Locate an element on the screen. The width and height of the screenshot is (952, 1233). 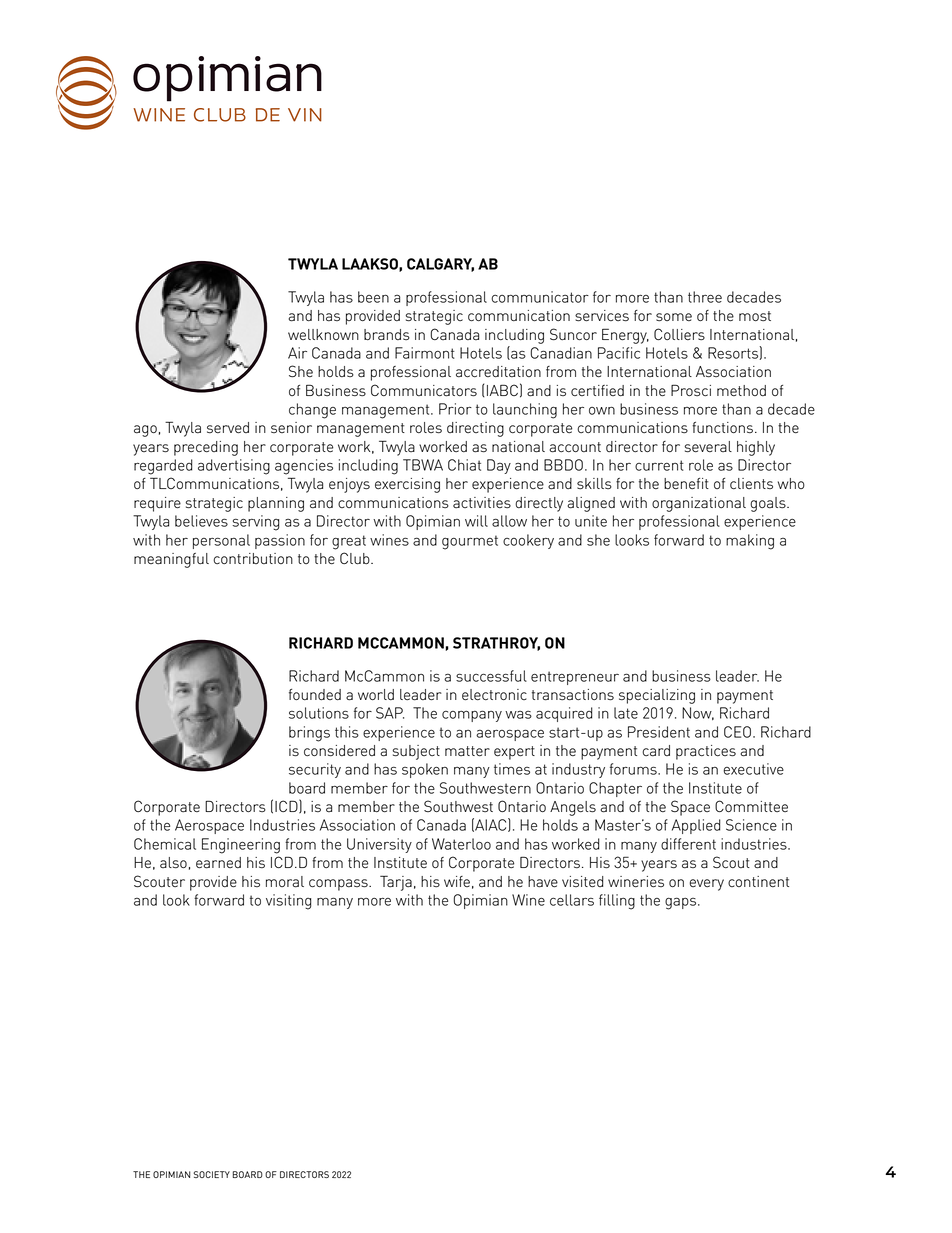
CEO is located at coordinates (737, 732).
